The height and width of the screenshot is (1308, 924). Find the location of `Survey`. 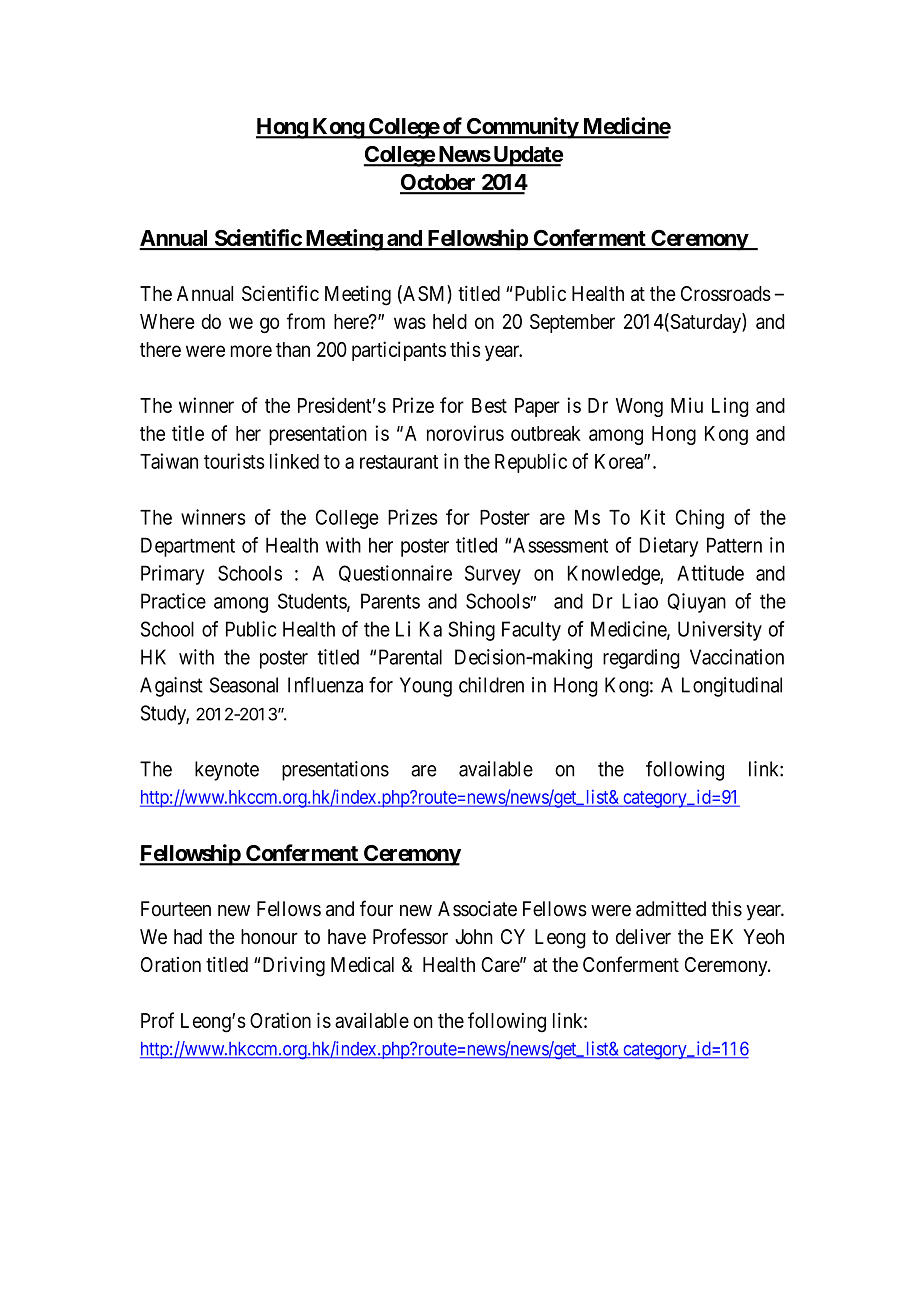

Survey is located at coordinates (493, 575).
